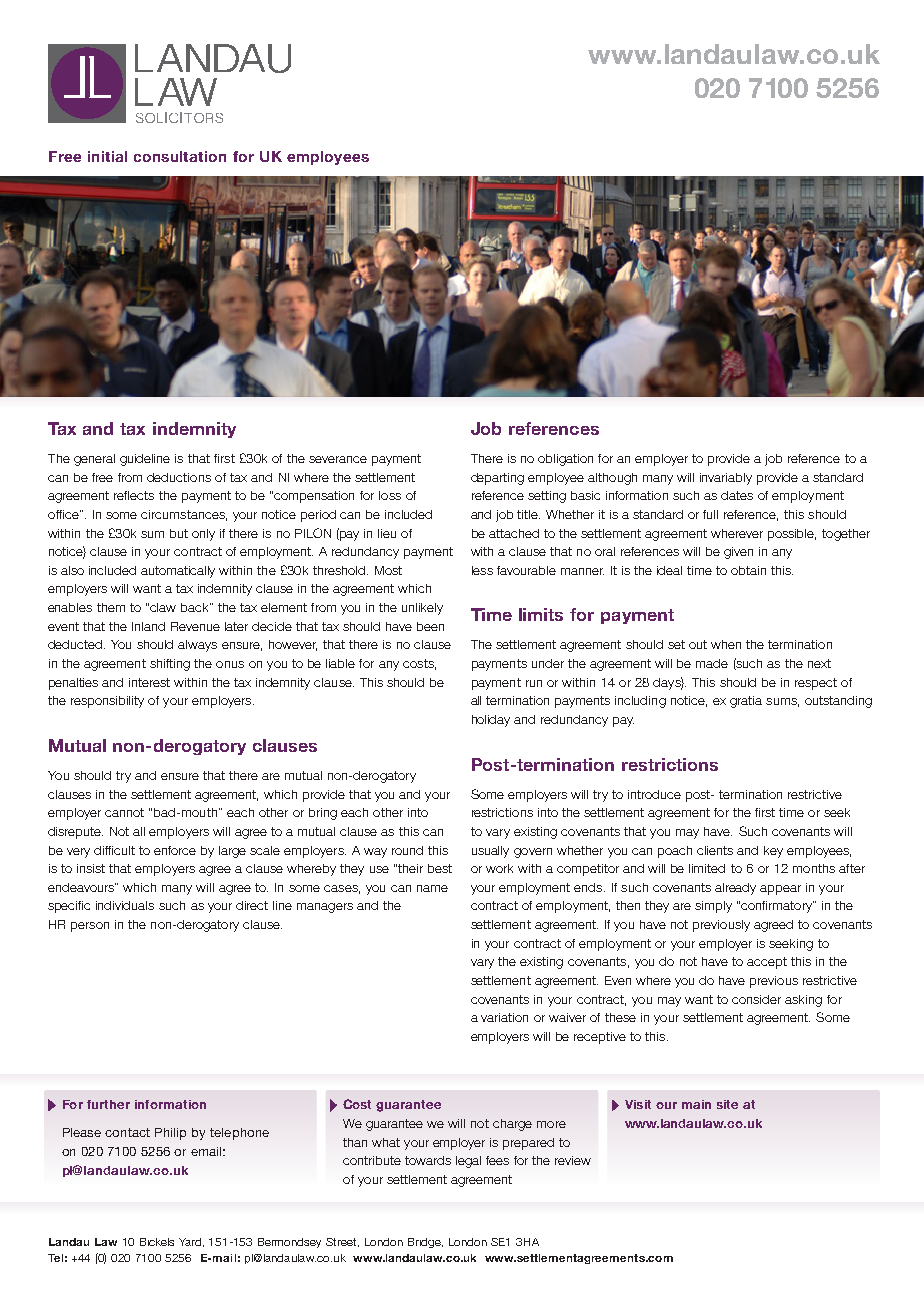 Image resolution: width=924 pixels, height=1308 pixels. What do you see at coordinates (748, 570) in the screenshot?
I see `obtain` at bounding box center [748, 570].
